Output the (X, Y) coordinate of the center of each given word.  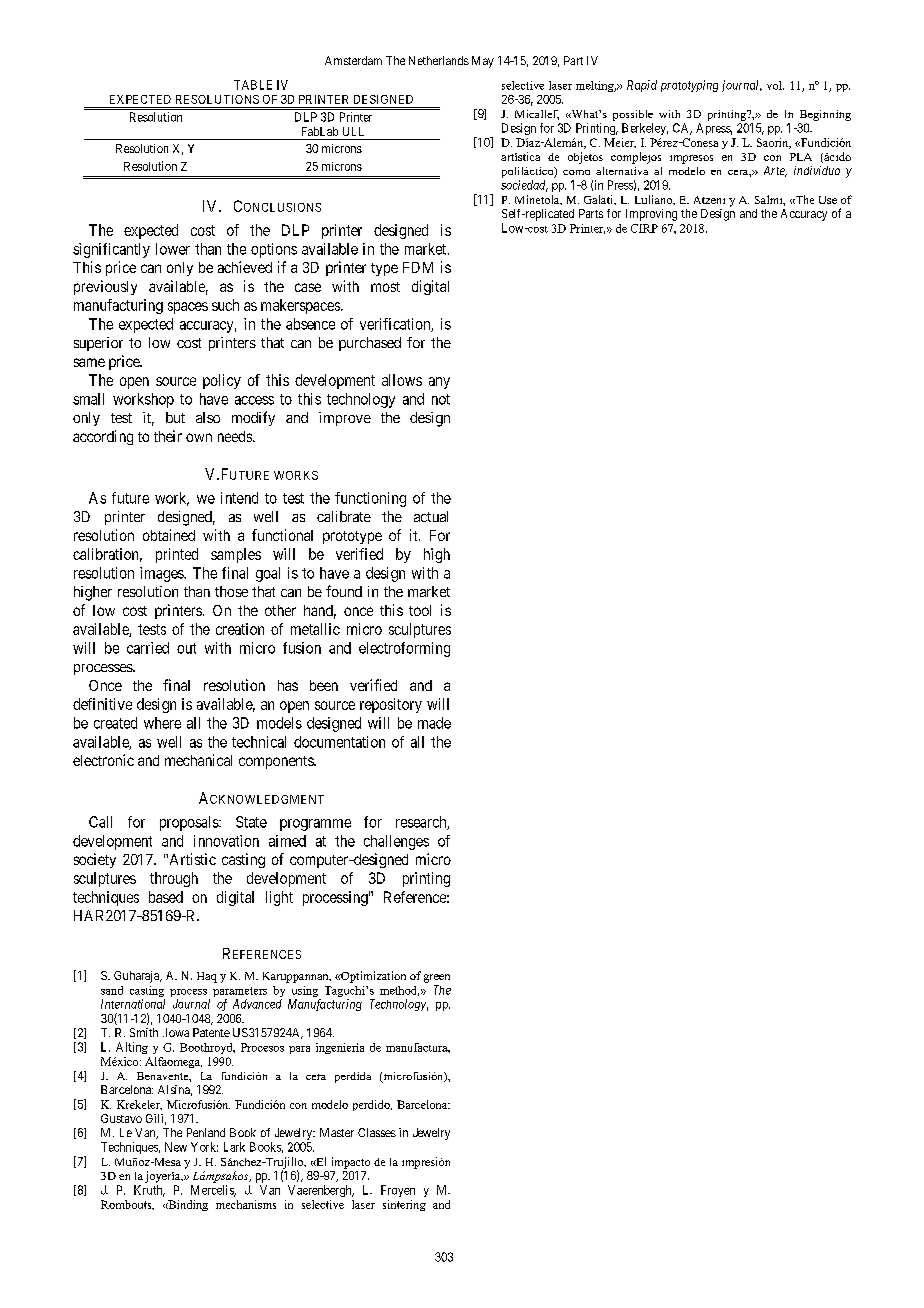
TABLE (253, 85)
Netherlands (439, 60)
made (434, 723)
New (176, 1147)
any (439, 383)
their (168, 436)
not (441, 399)
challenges (396, 842)
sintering (404, 1205)
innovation (226, 841)
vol (775, 85)
